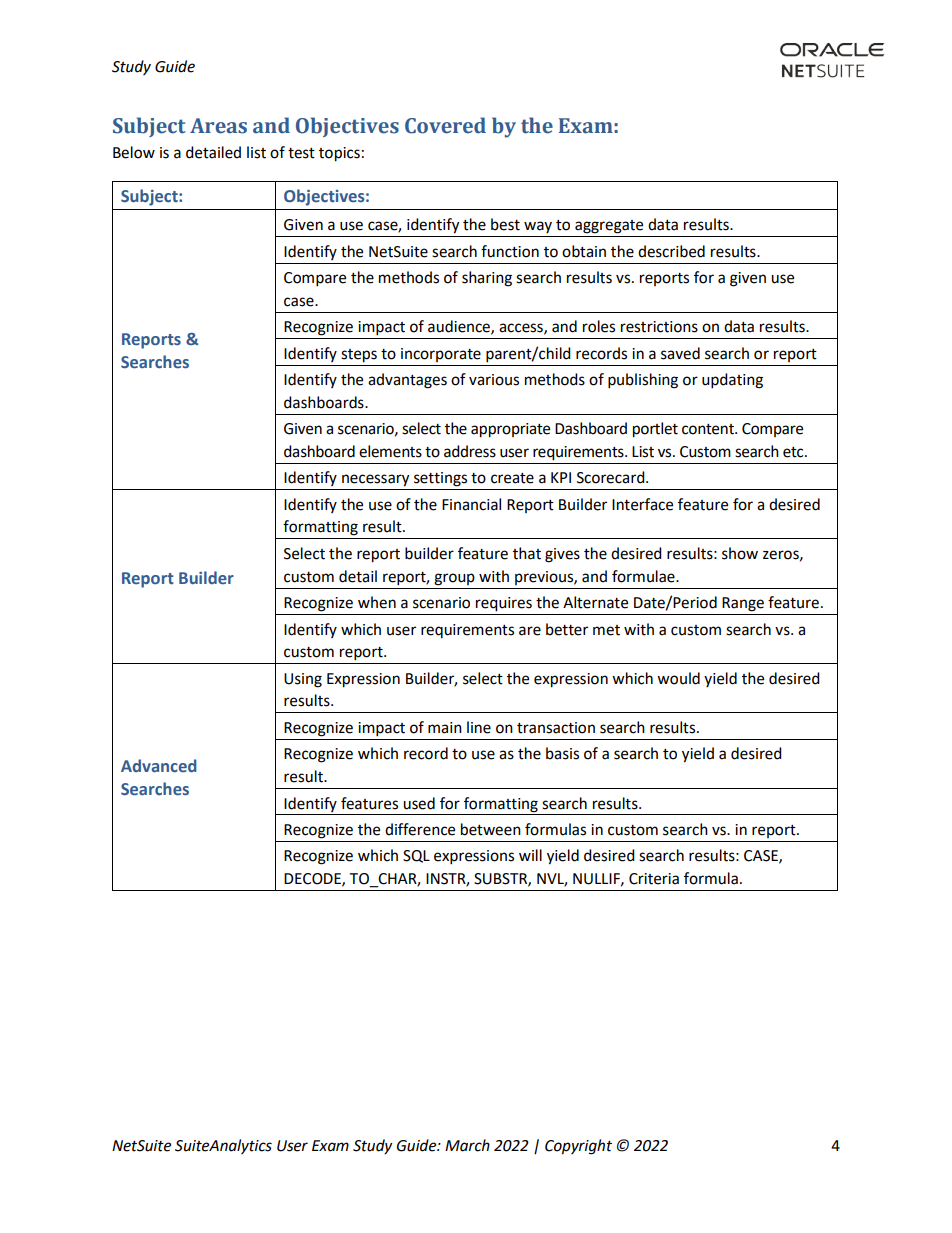 This image has height=1233, width=952. What do you see at coordinates (467, 1145) in the image?
I see `March` at bounding box center [467, 1145].
